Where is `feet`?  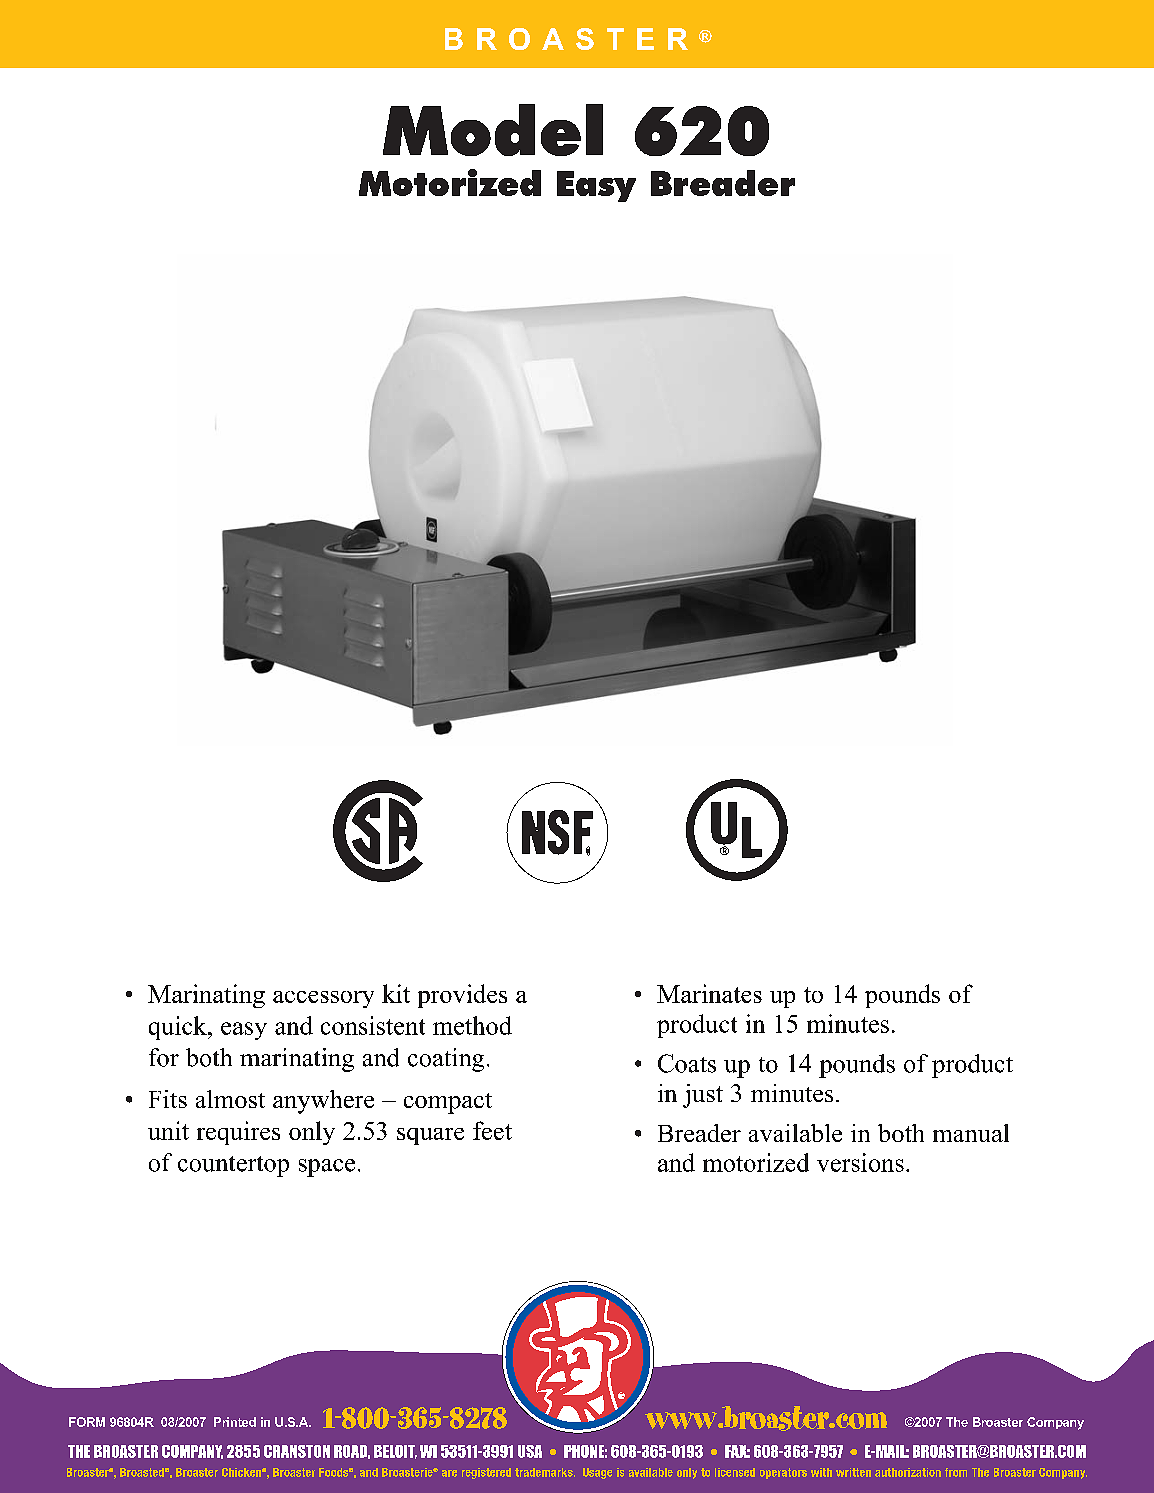 feet is located at coordinates (492, 1130).
